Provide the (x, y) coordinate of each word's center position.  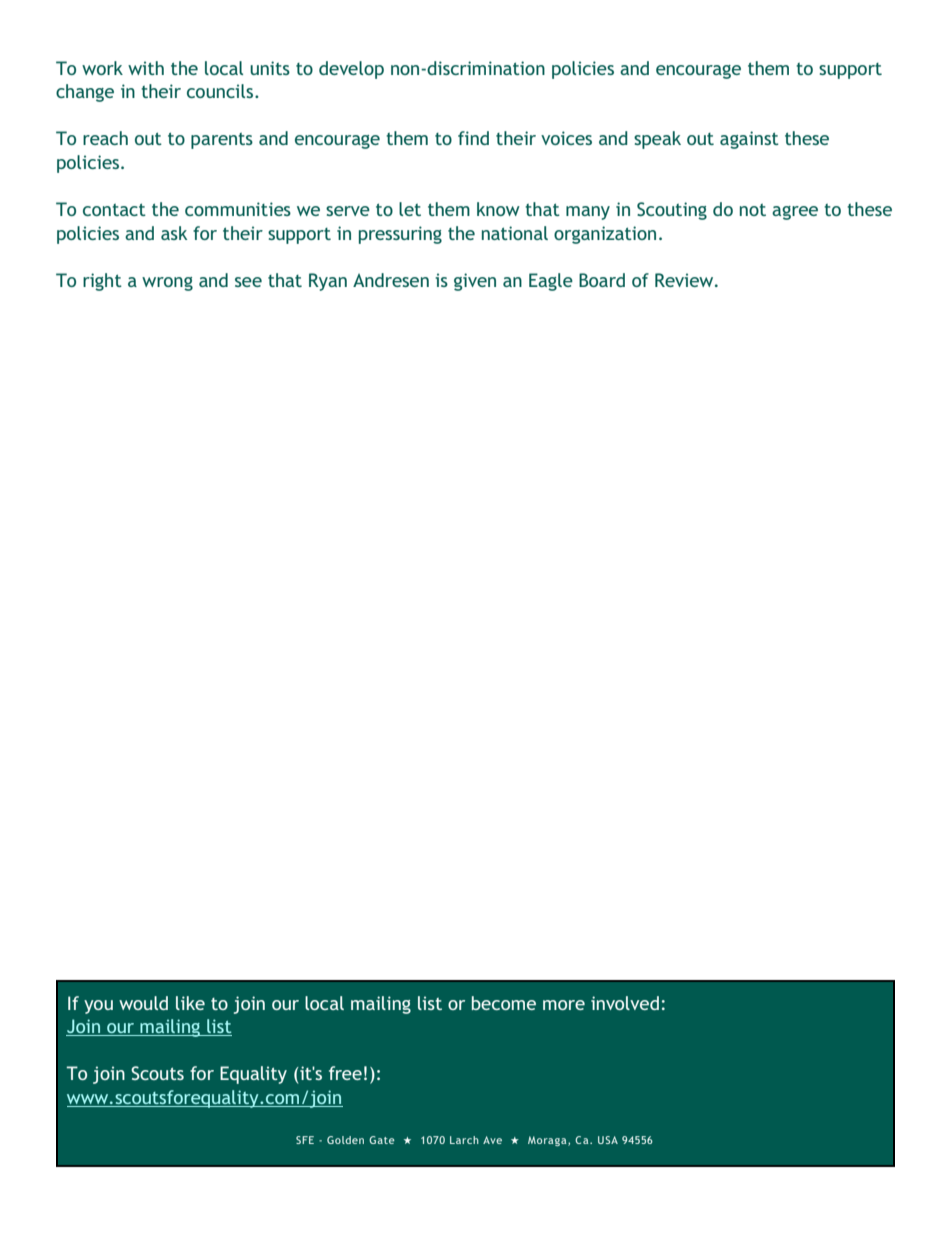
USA (608, 1140)
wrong (167, 284)
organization (605, 235)
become (504, 1003)
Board (602, 280)
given (475, 282)
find (473, 138)
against (749, 140)
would (143, 1003)
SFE (305, 1140)
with (146, 68)
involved (625, 1003)
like (190, 1003)
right (102, 282)
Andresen (391, 280)
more (564, 1005)
